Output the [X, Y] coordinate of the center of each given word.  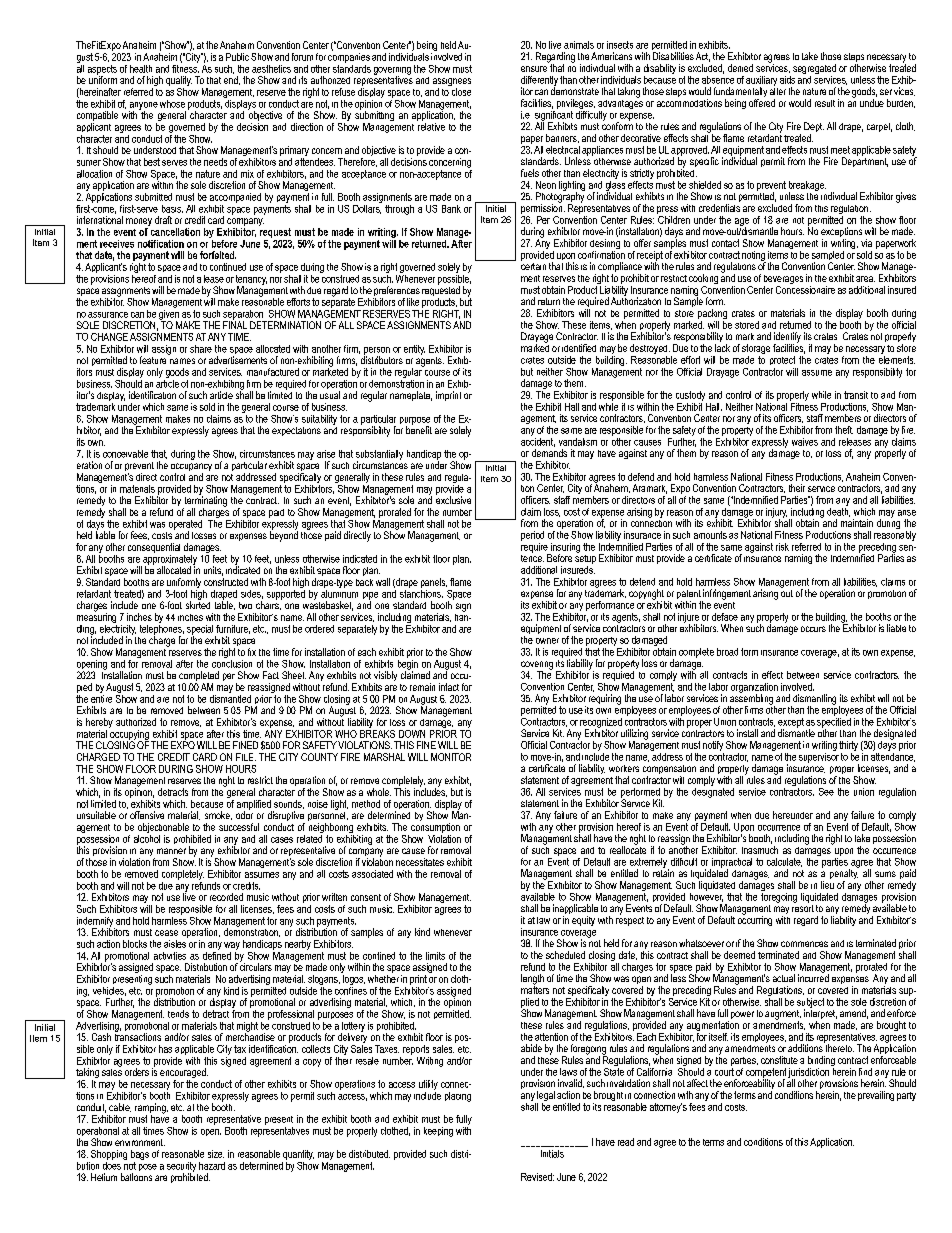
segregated [814, 70]
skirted [198, 604]
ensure [534, 69]
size [216, 1154]
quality [179, 82]
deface [725, 617]
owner [547, 641]
